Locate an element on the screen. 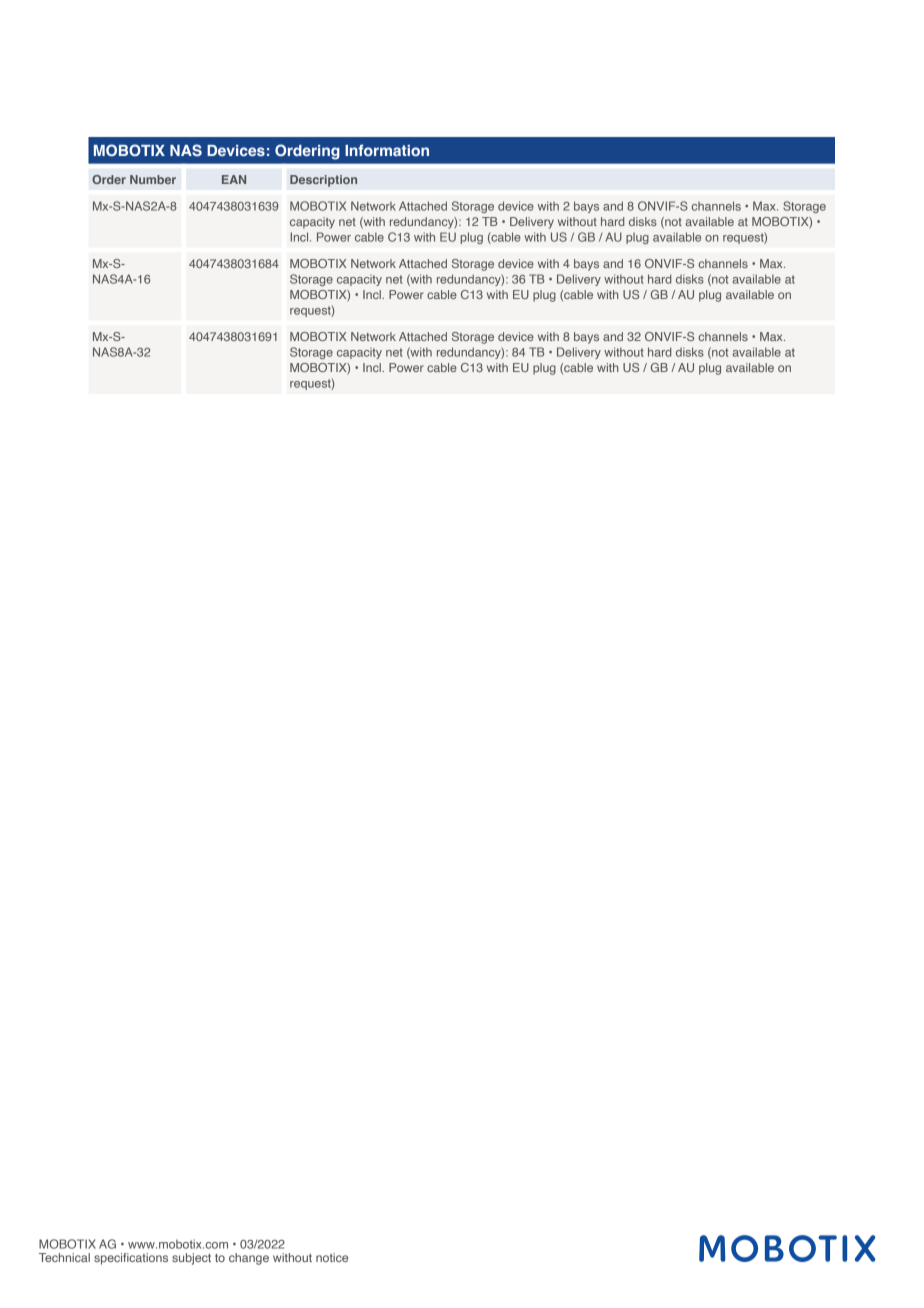  Information is located at coordinates (387, 150).
